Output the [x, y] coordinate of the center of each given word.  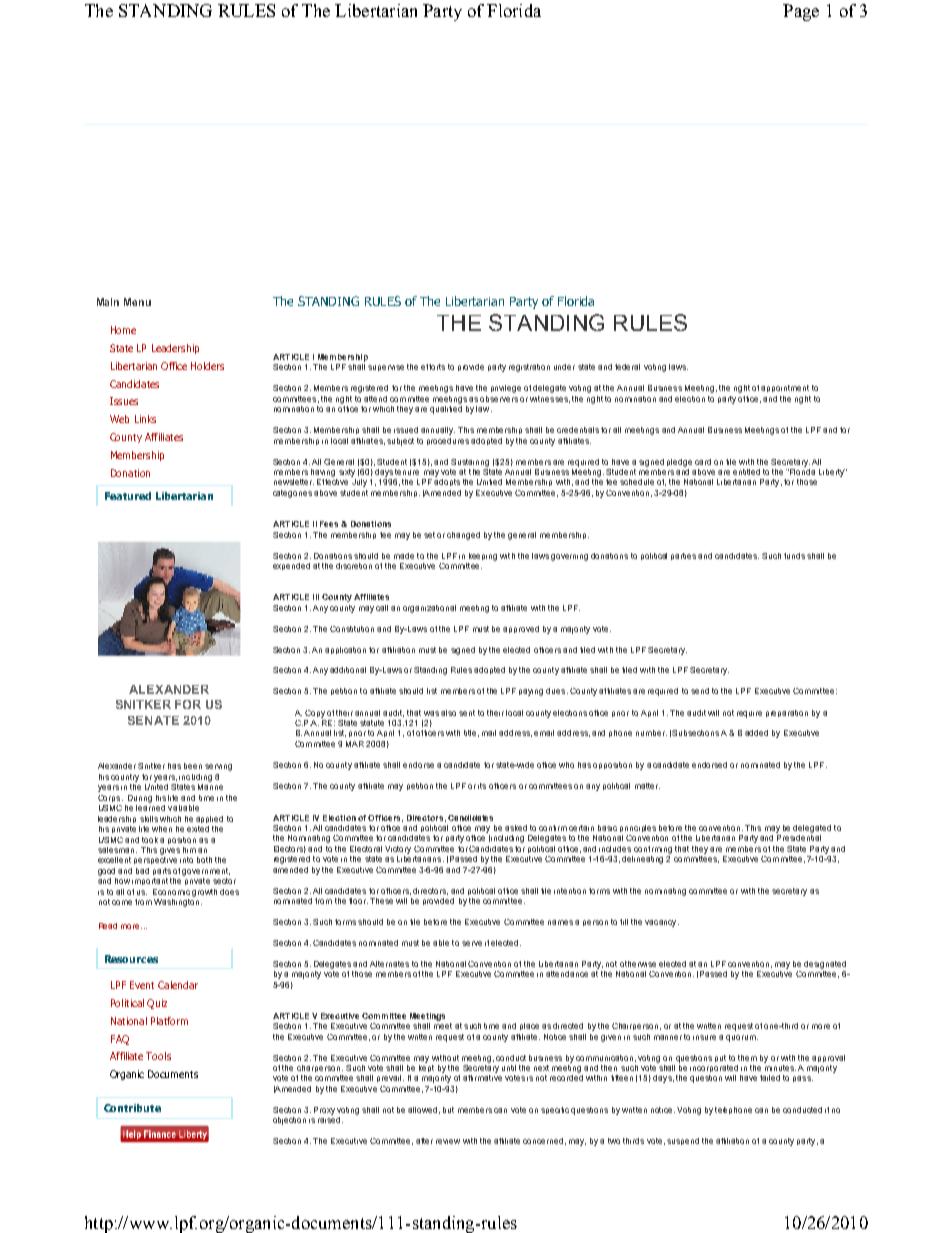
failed [770, 1078]
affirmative [482, 1078]
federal [627, 367]
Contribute [132, 1108]
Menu [137, 302]
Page [801, 12]
